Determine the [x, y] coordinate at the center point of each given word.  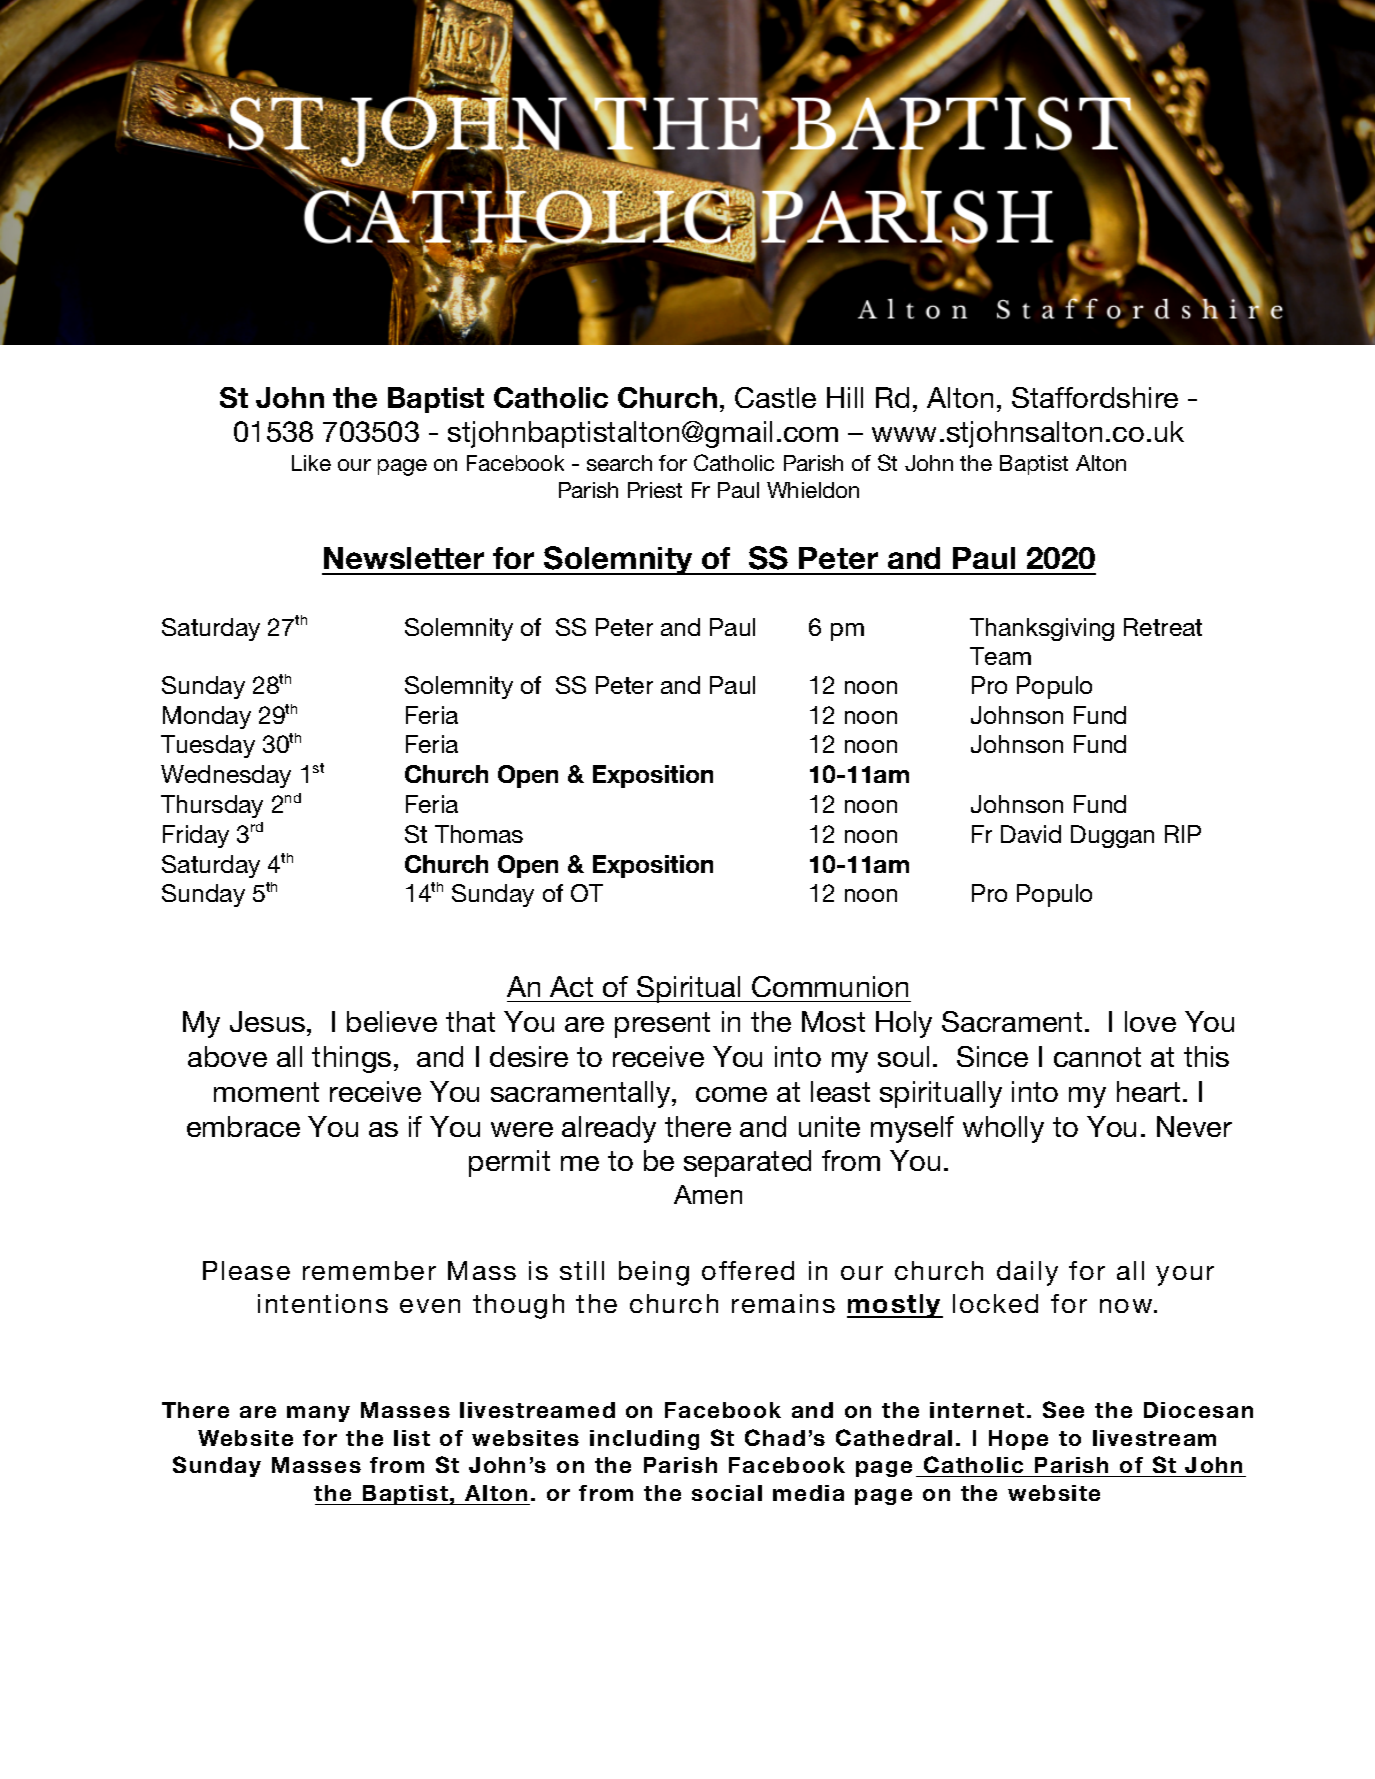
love [1150, 1021]
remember [369, 1270]
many [318, 1414]
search [619, 463]
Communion [830, 986]
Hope [1018, 1440]
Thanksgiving [1042, 629]
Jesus [267, 1021]
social [727, 1493]
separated [747, 1163]
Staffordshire [1095, 397]
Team [1000, 656]
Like [311, 463]
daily [1027, 1273]
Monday [207, 717]
